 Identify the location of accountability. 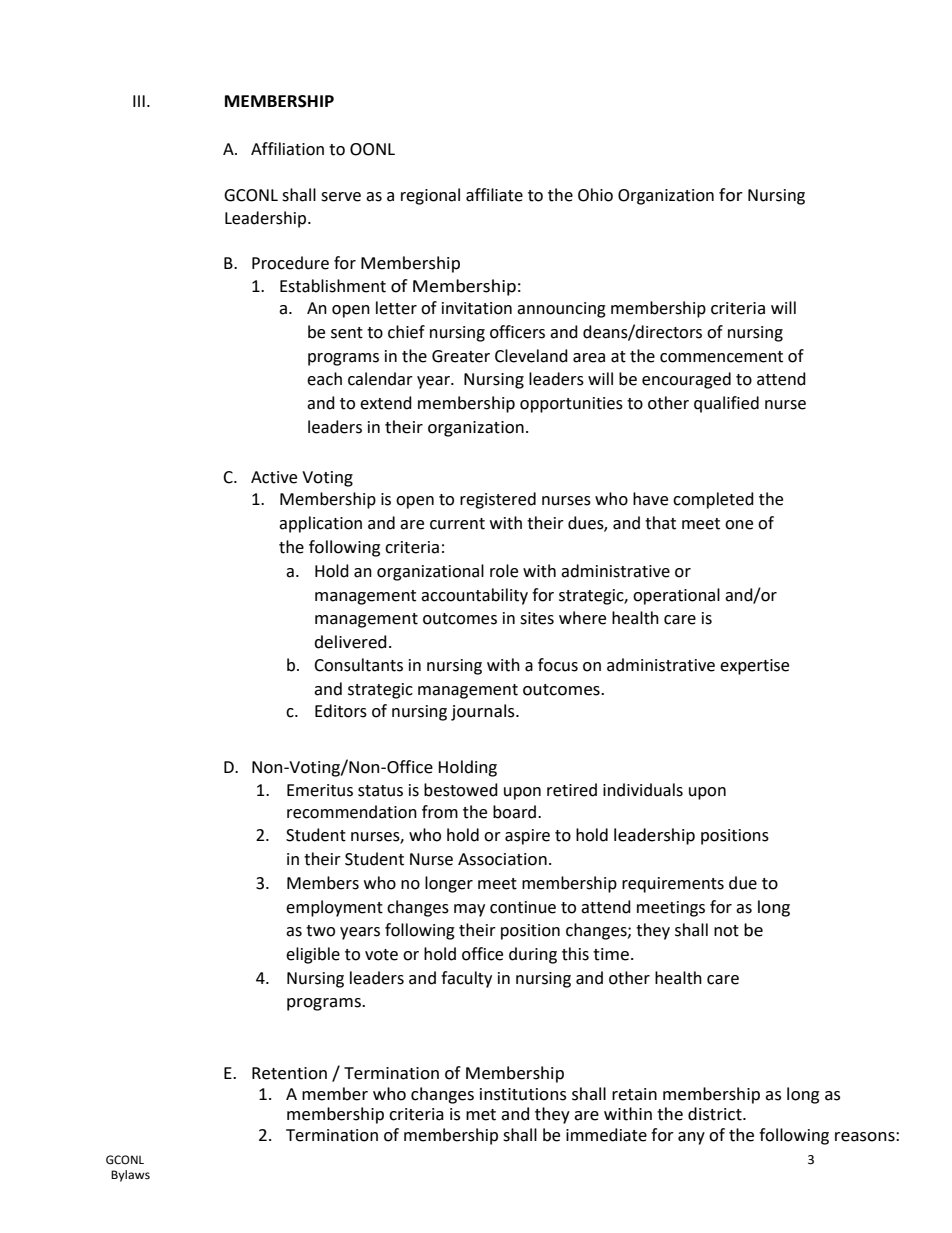
(474, 596).
